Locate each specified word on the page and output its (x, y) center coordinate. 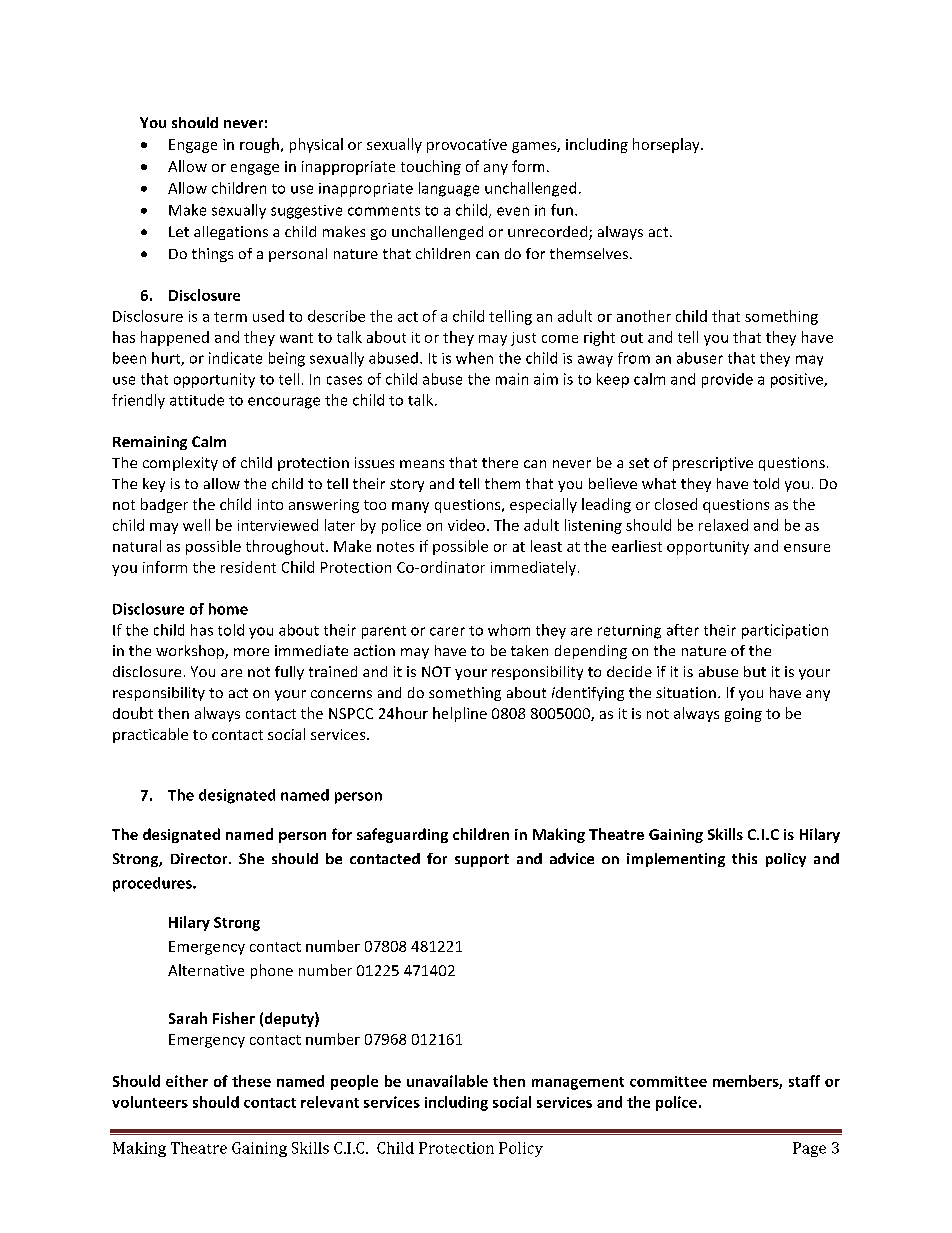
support (482, 860)
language (449, 189)
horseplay (667, 145)
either (187, 1081)
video (466, 525)
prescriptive (713, 464)
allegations (231, 233)
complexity (180, 464)
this (744, 858)
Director (200, 858)
